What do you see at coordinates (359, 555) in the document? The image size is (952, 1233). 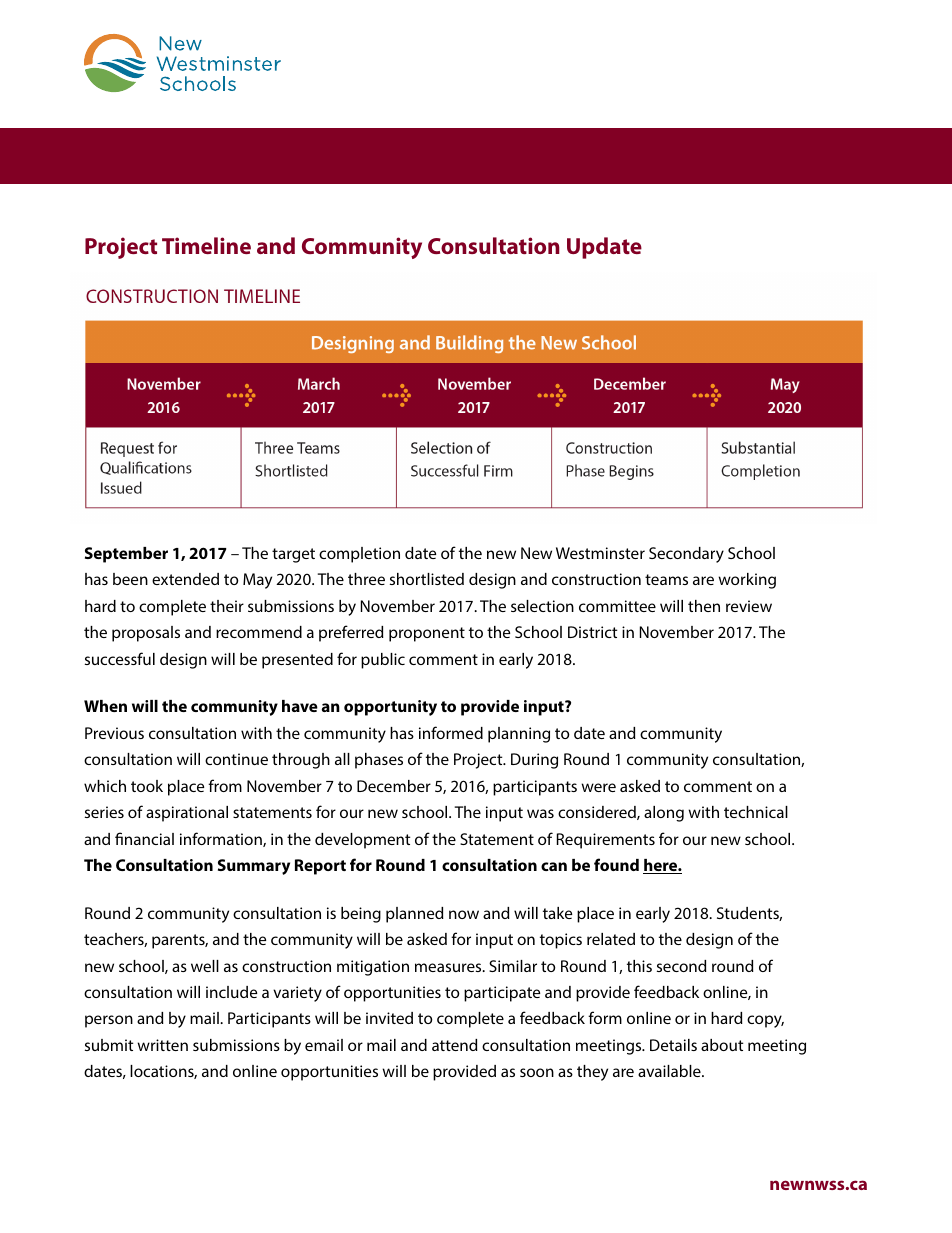 I see `completion` at bounding box center [359, 555].
